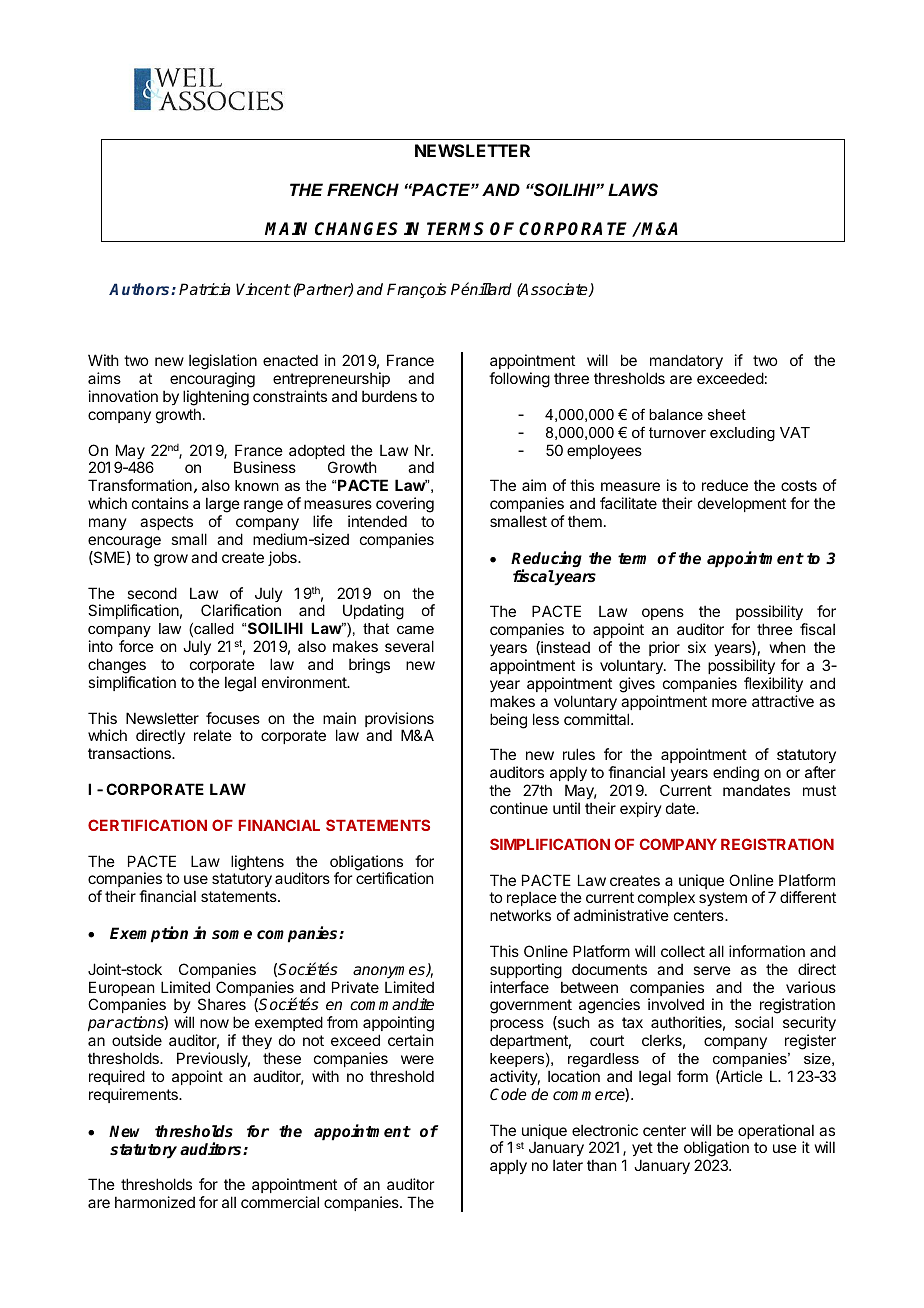 The image size is (924, 1308). I want to click on more, so click(729, 702).
